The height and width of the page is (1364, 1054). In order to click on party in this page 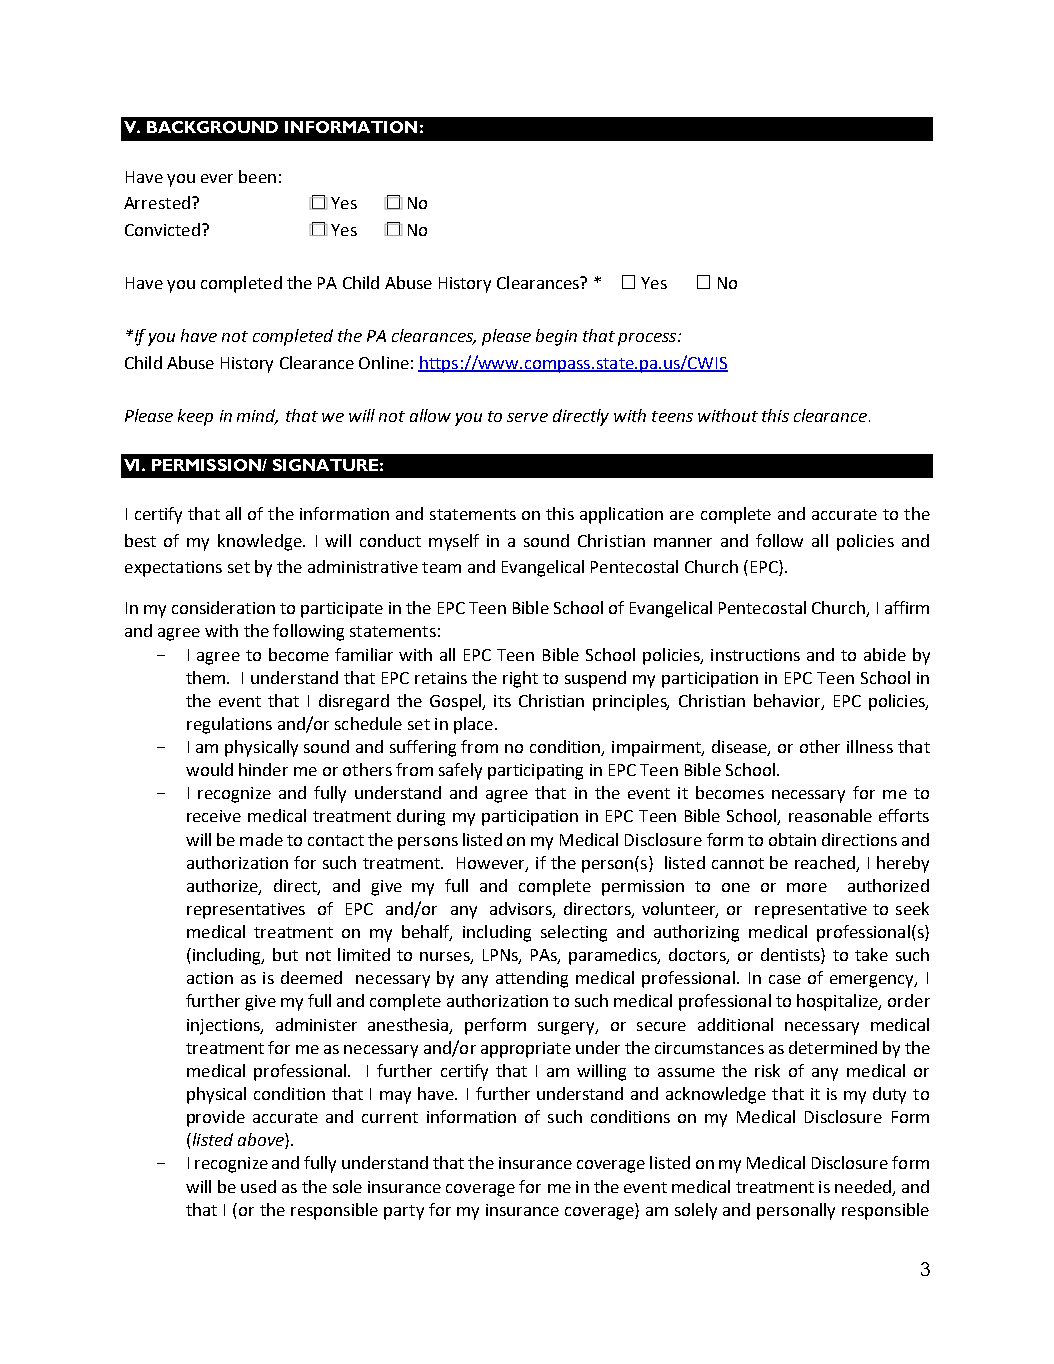, I will do `click(404, 1212)`.
